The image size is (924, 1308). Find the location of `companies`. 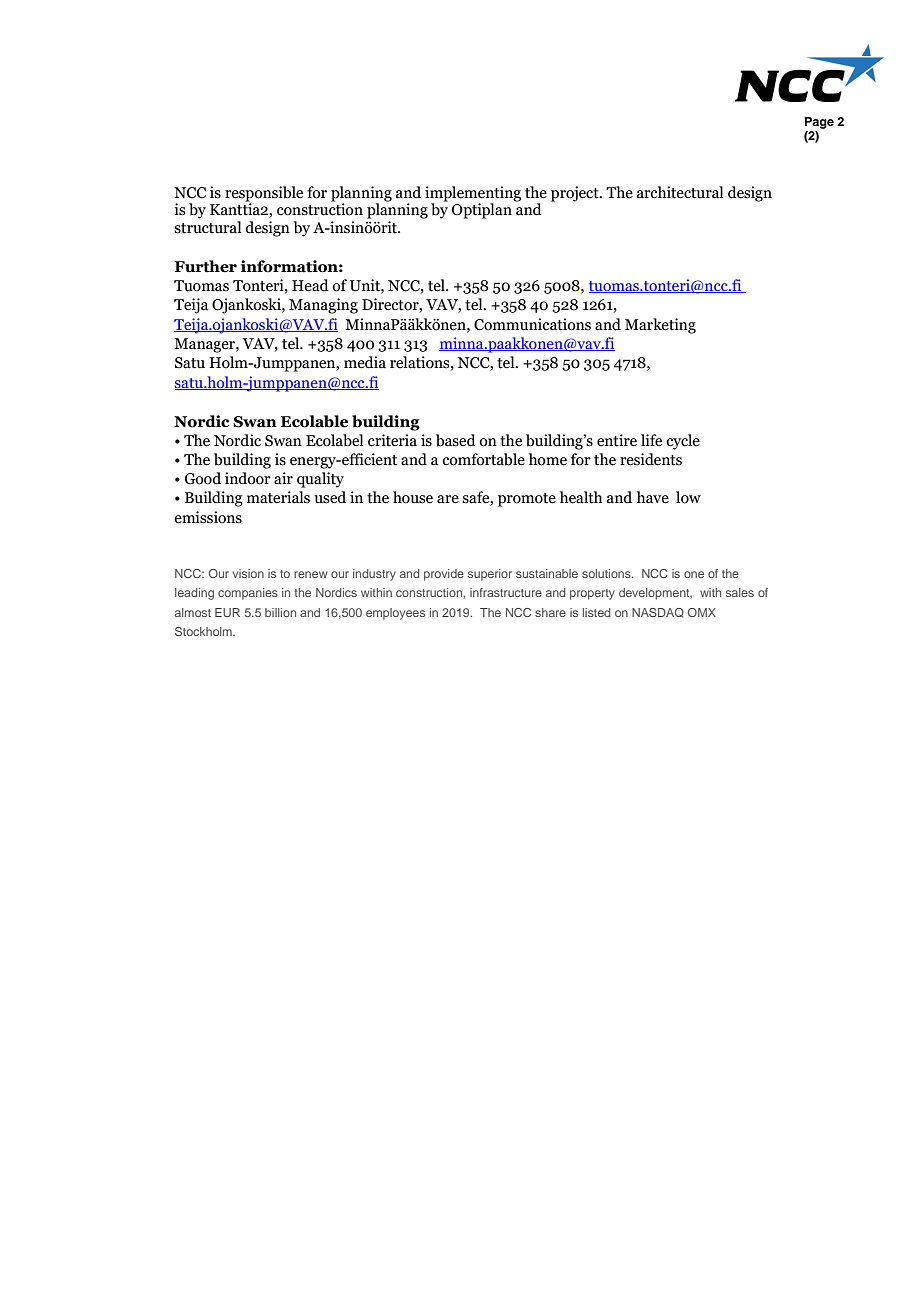

companies is located at coordinates (248, 594).
